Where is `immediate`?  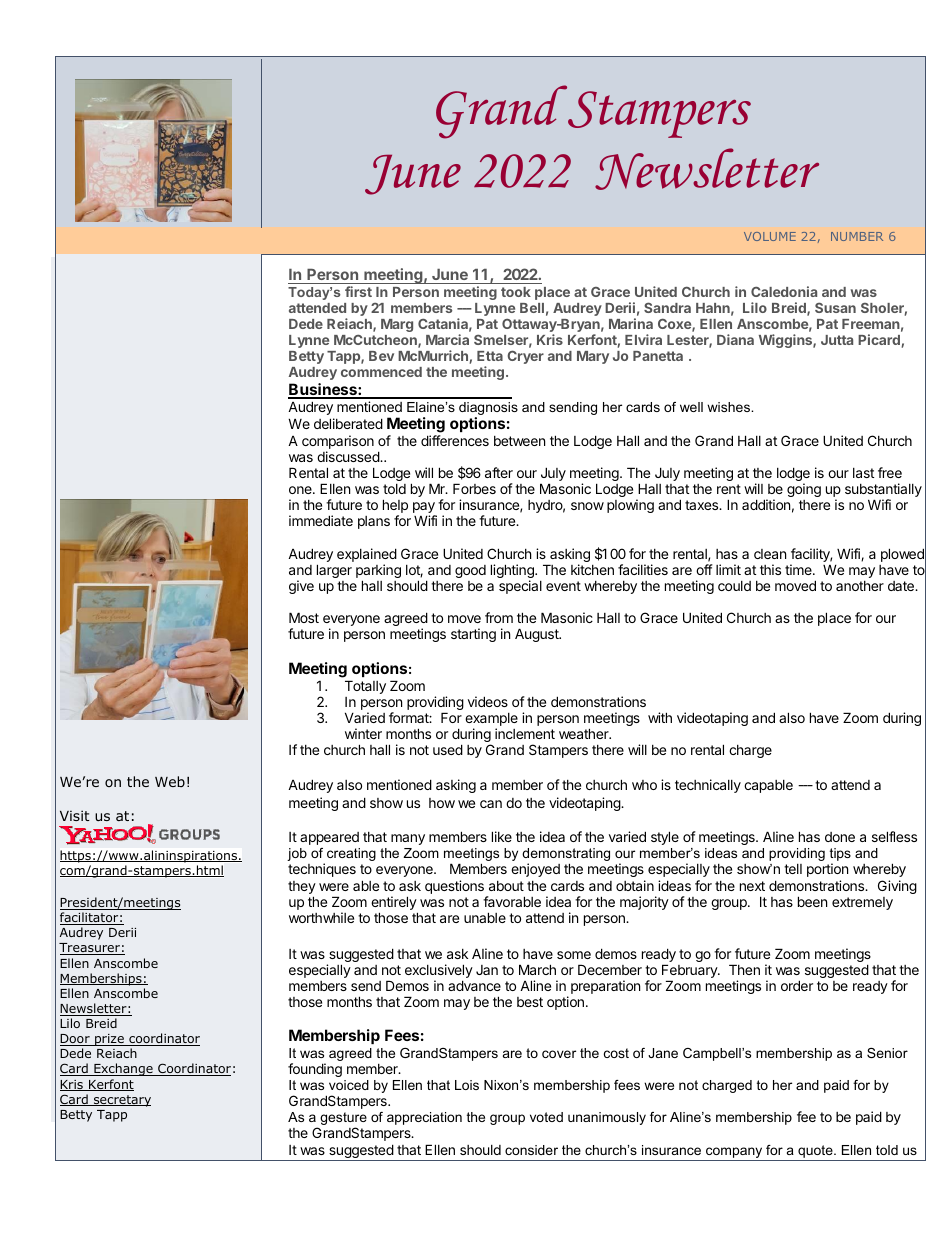 immediate is located at coordinates (321, 520).
